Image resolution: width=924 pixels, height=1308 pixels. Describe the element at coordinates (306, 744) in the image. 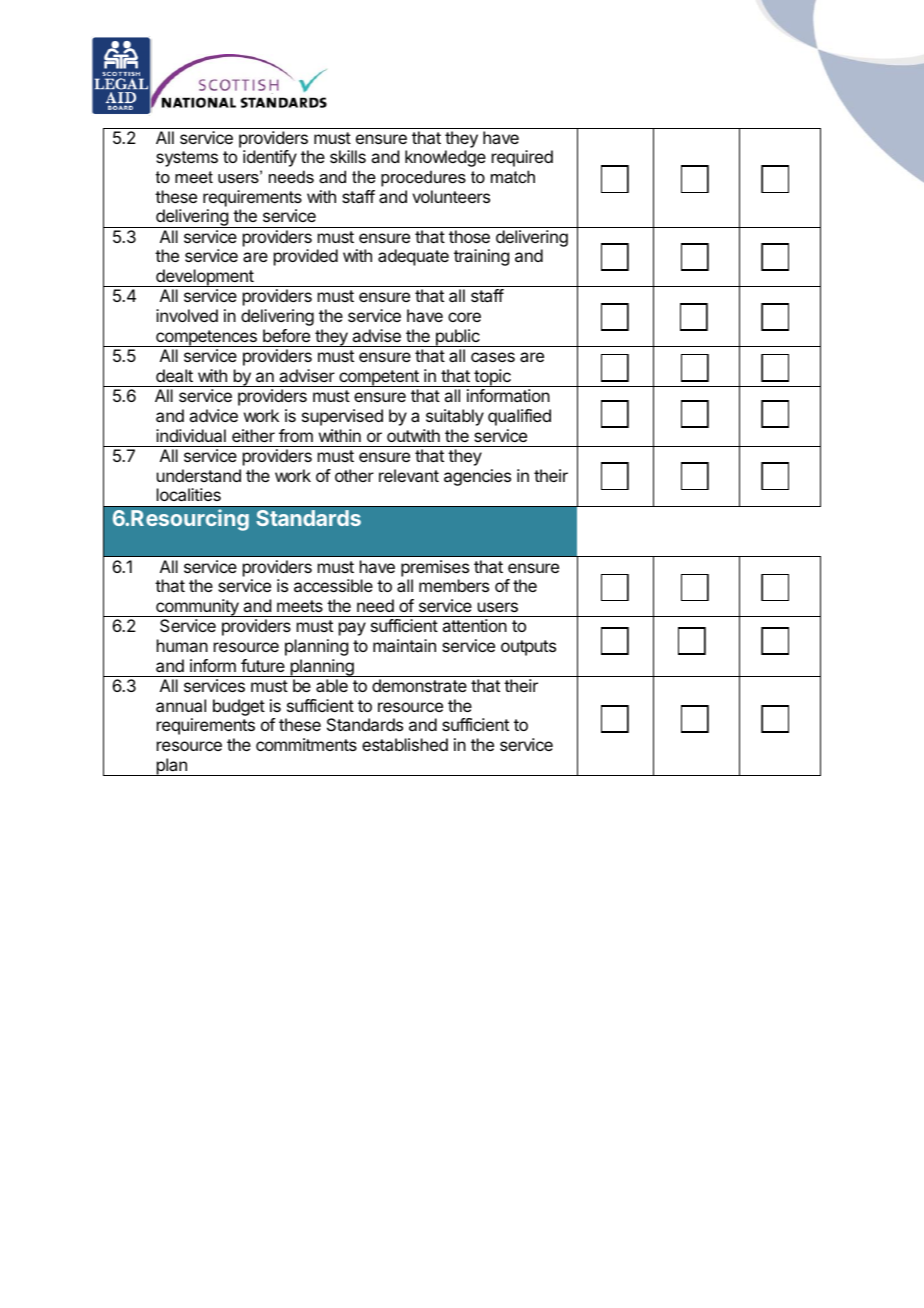

I see `commitments` at that location.
